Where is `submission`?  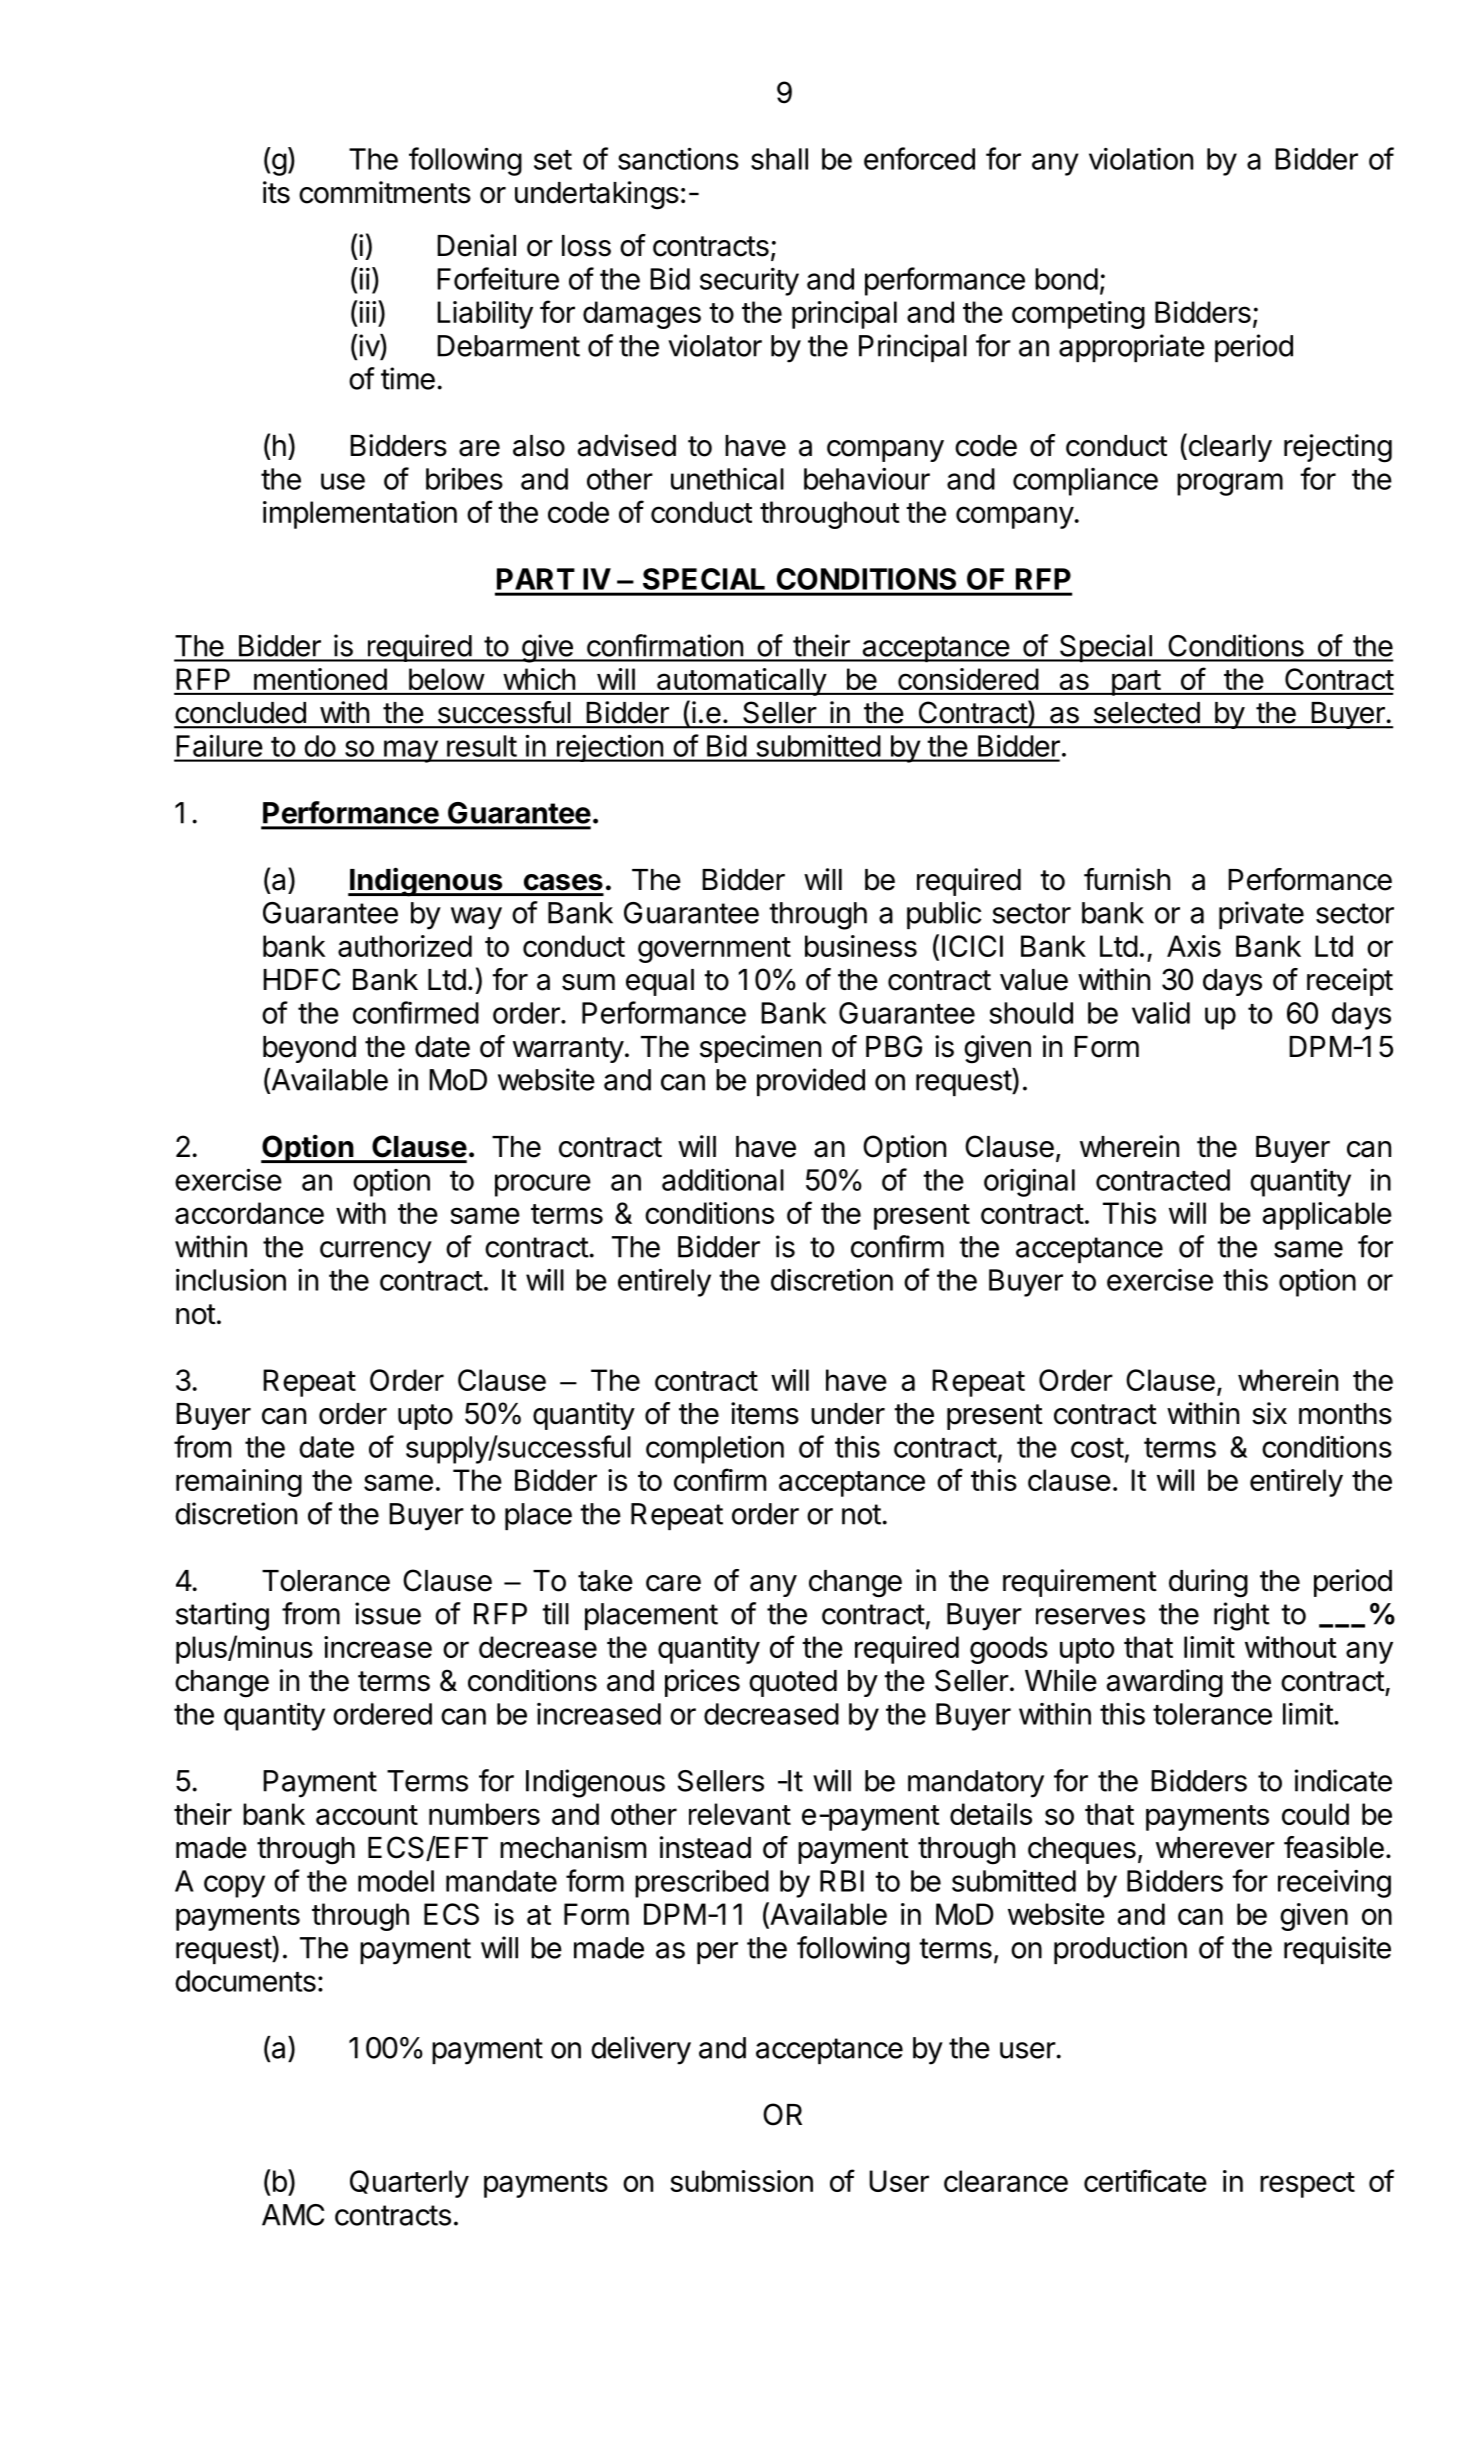 submission is located at coordinates (741, 2181).
